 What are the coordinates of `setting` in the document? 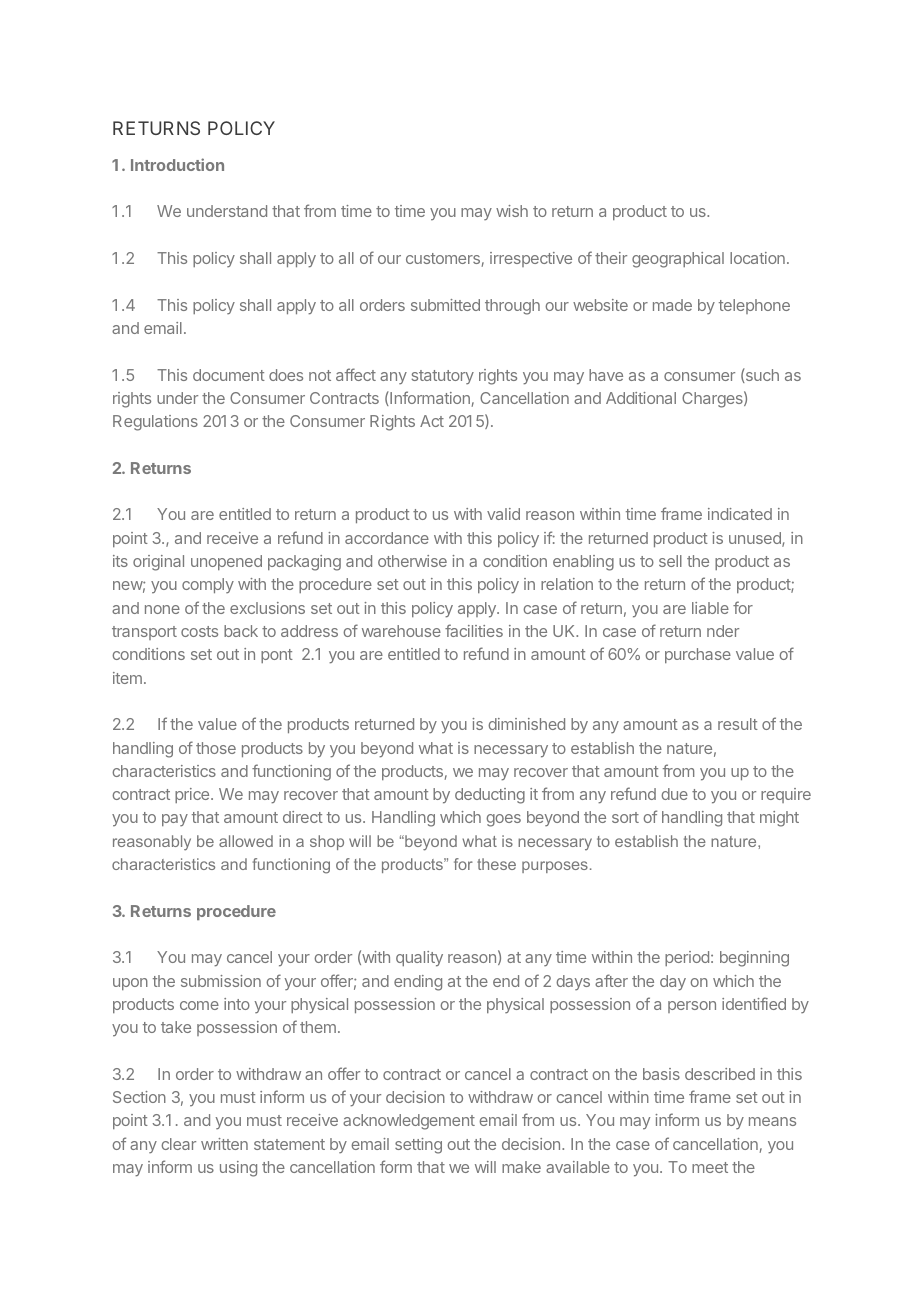 It's located at (418, 1146).
